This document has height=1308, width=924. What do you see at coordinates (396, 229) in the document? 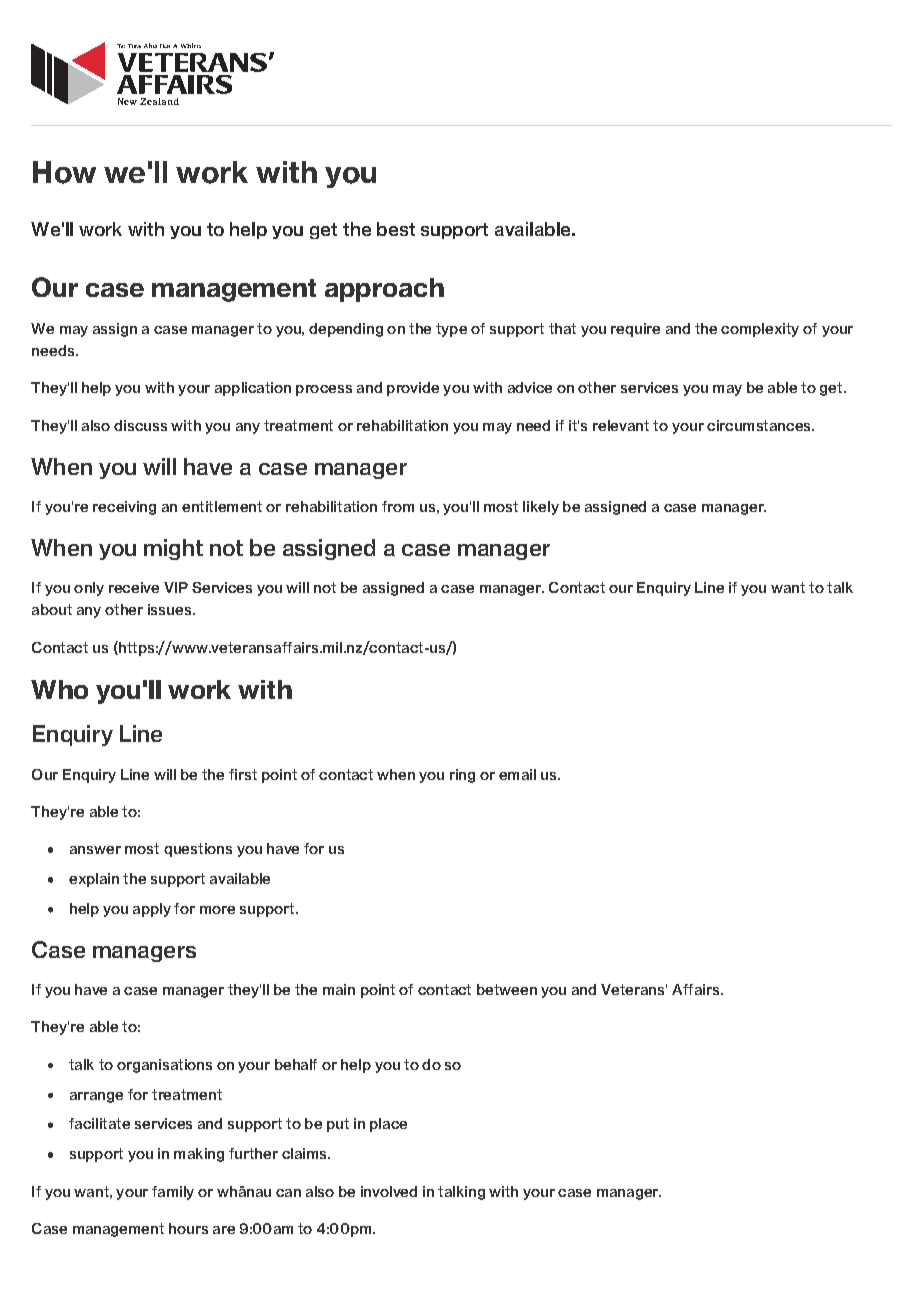
I see `best` at bounding box center [396, 229].
